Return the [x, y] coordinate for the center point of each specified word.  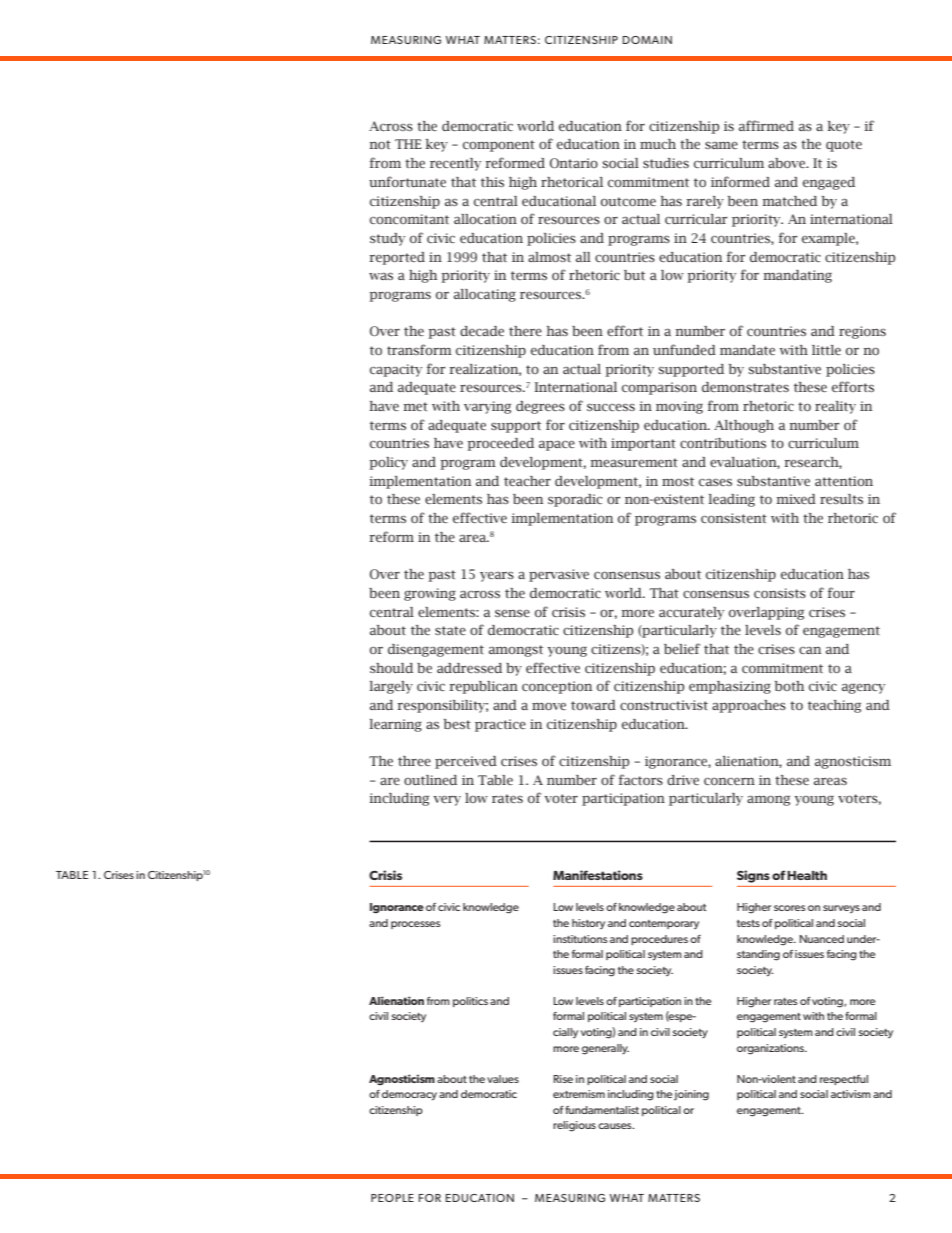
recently [455, 164]
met [415, 406]
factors [641, 779]
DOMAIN [647, 40]
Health [807, 875]
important [643, 444]
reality [835, 407]
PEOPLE [392, 1198]
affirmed [766, 125]
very [447, 800]
